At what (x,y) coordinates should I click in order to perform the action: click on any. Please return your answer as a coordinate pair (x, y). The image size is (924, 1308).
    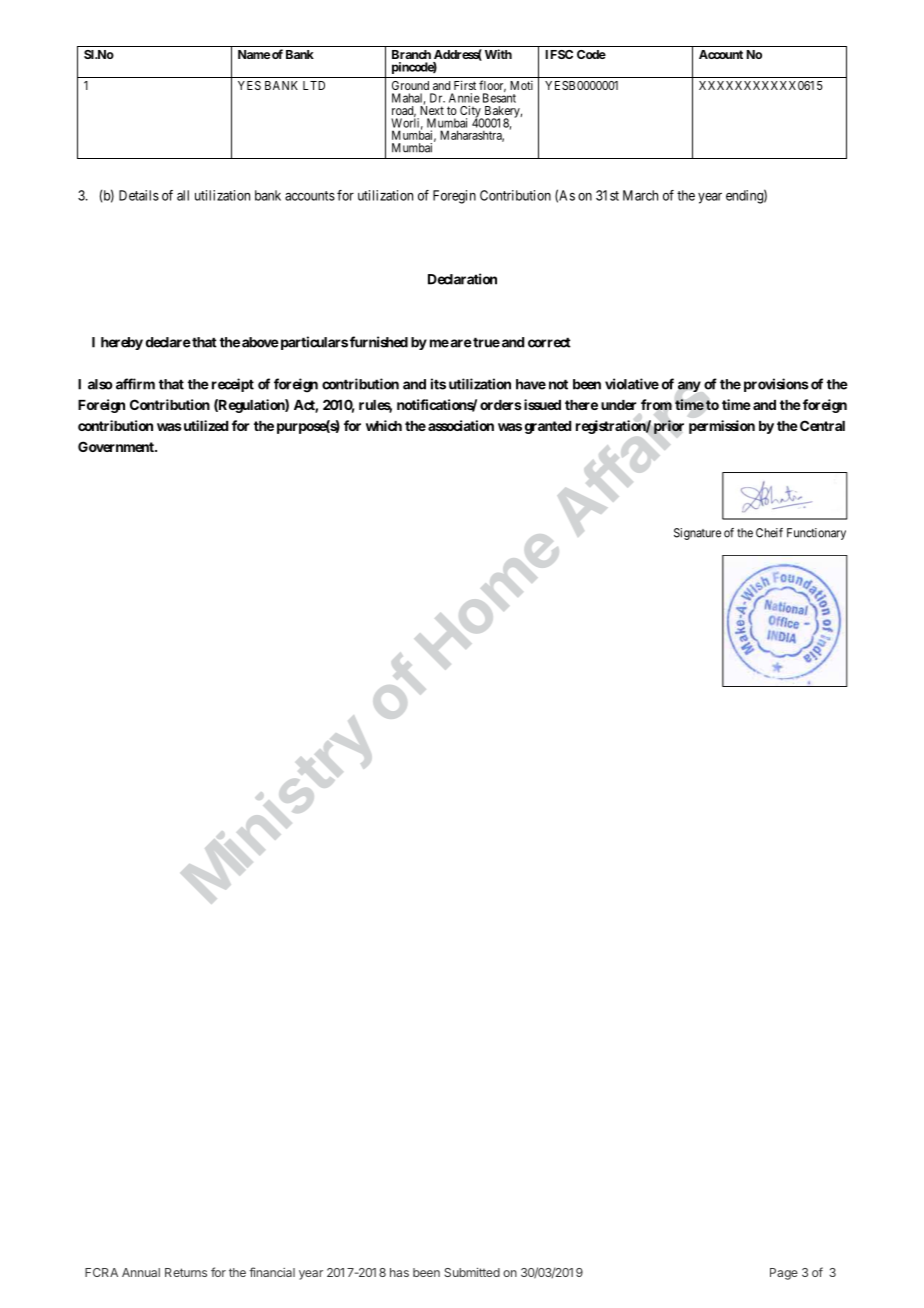
    Looking at the image, I should click on (689, 386).
